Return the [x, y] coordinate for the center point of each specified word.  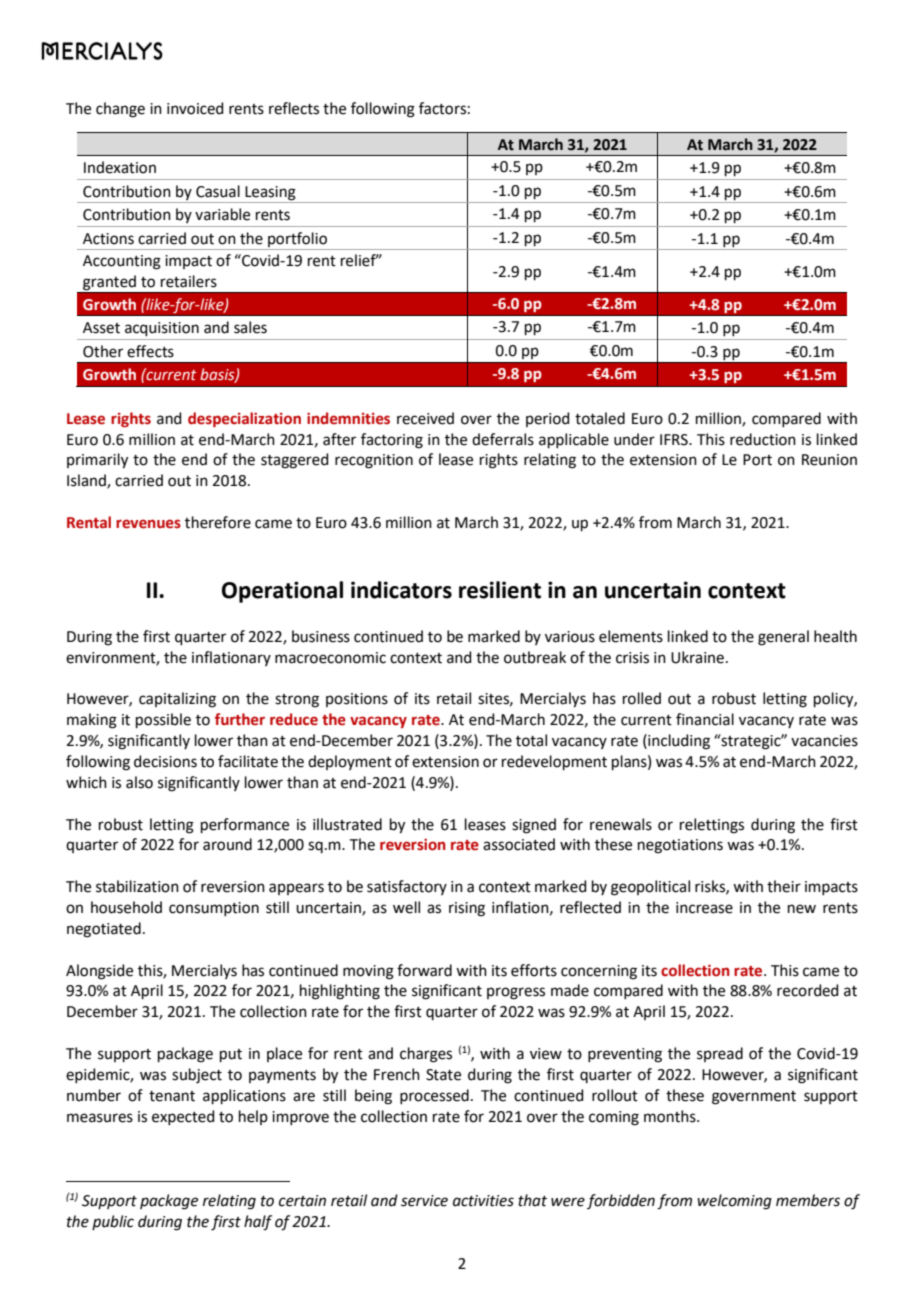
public [113, 1222]
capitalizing [177, 700]
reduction [763, 439]
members [808, 1200]
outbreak [535, 657]
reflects [294, 108]
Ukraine [697, 657]
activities [483, 1201]
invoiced [195, 108]
